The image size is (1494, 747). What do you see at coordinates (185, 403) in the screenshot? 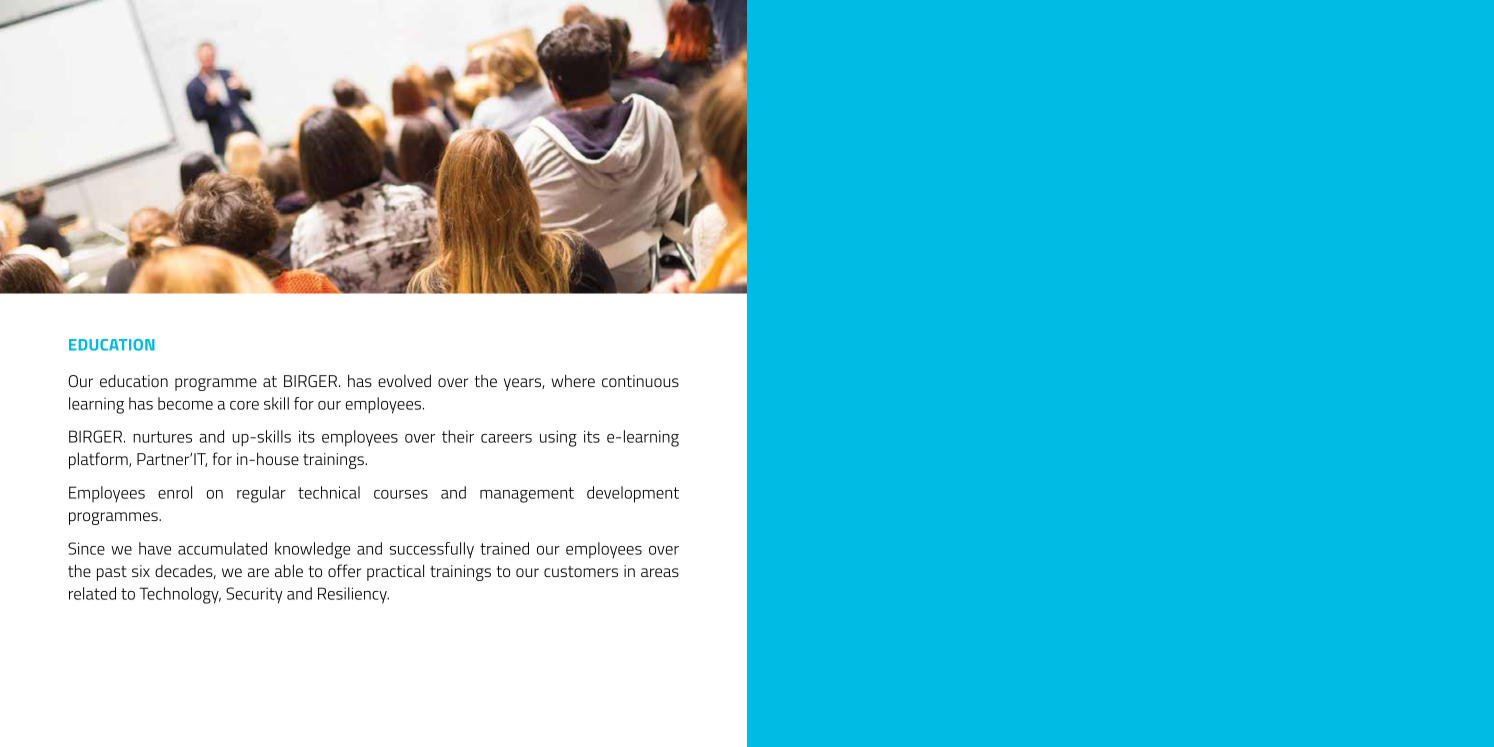
I see `become` at bounding box center [185, 403].
